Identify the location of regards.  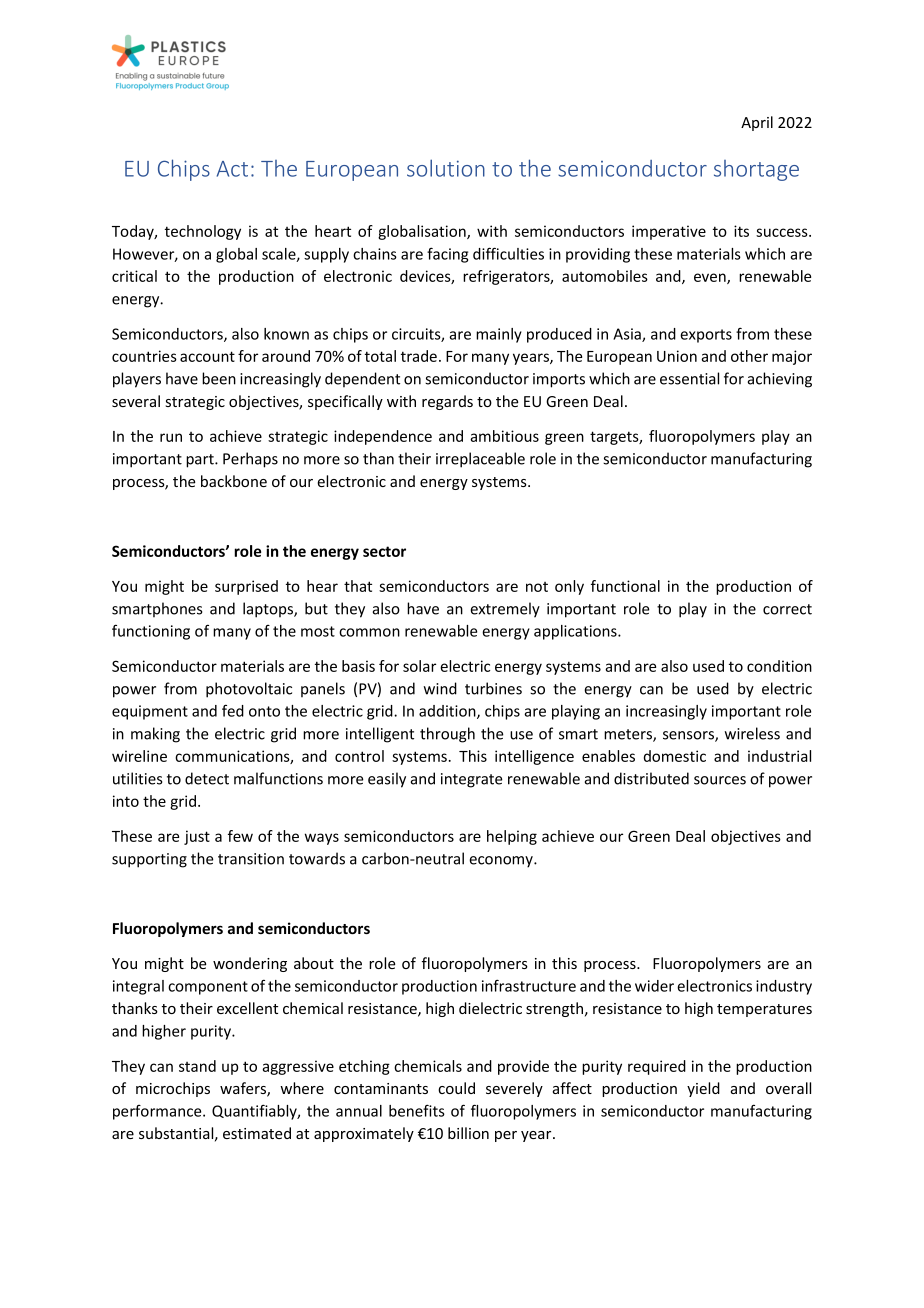
(447, 402).
